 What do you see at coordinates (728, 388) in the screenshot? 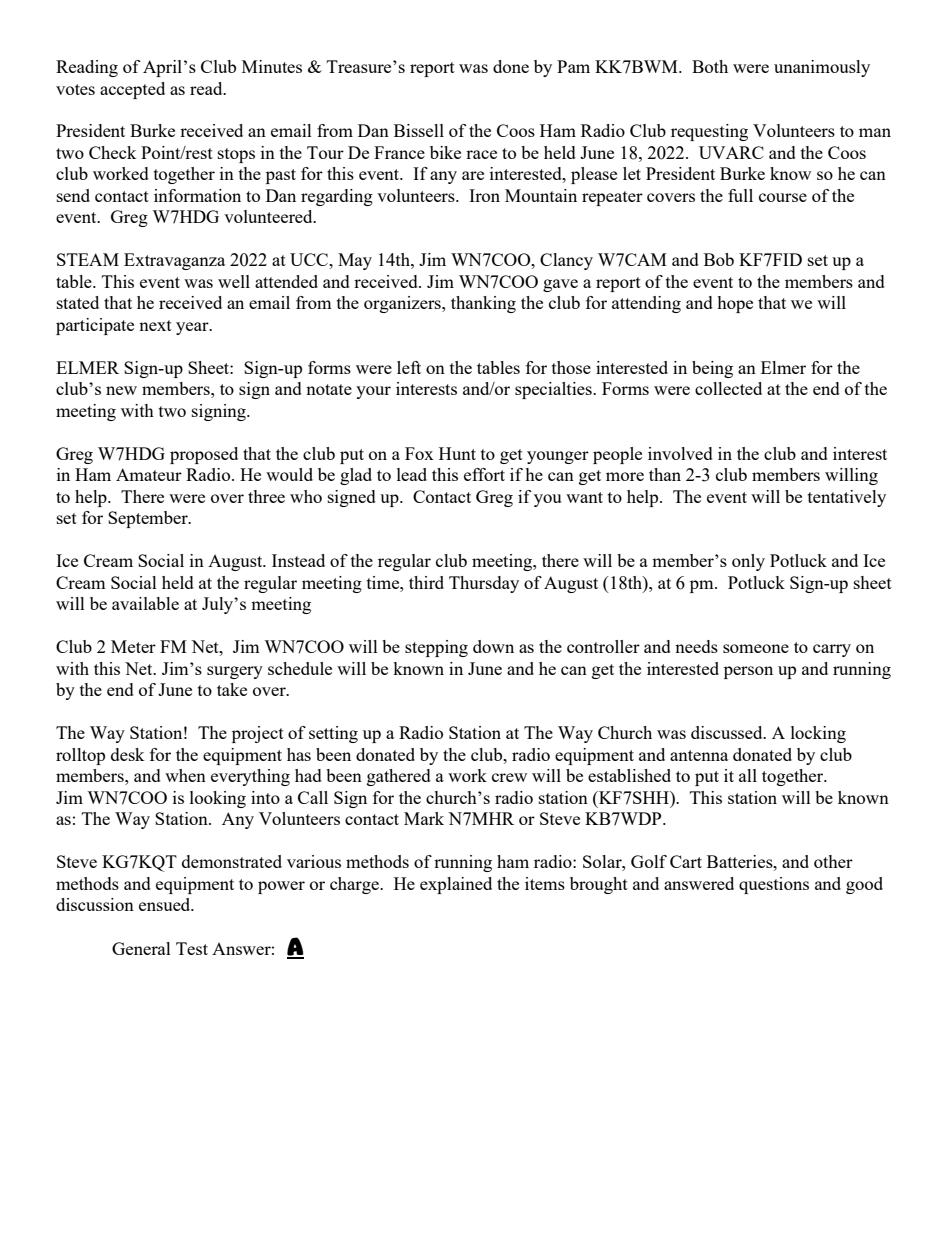
I see `collected` at bounding box center [728, 388].
